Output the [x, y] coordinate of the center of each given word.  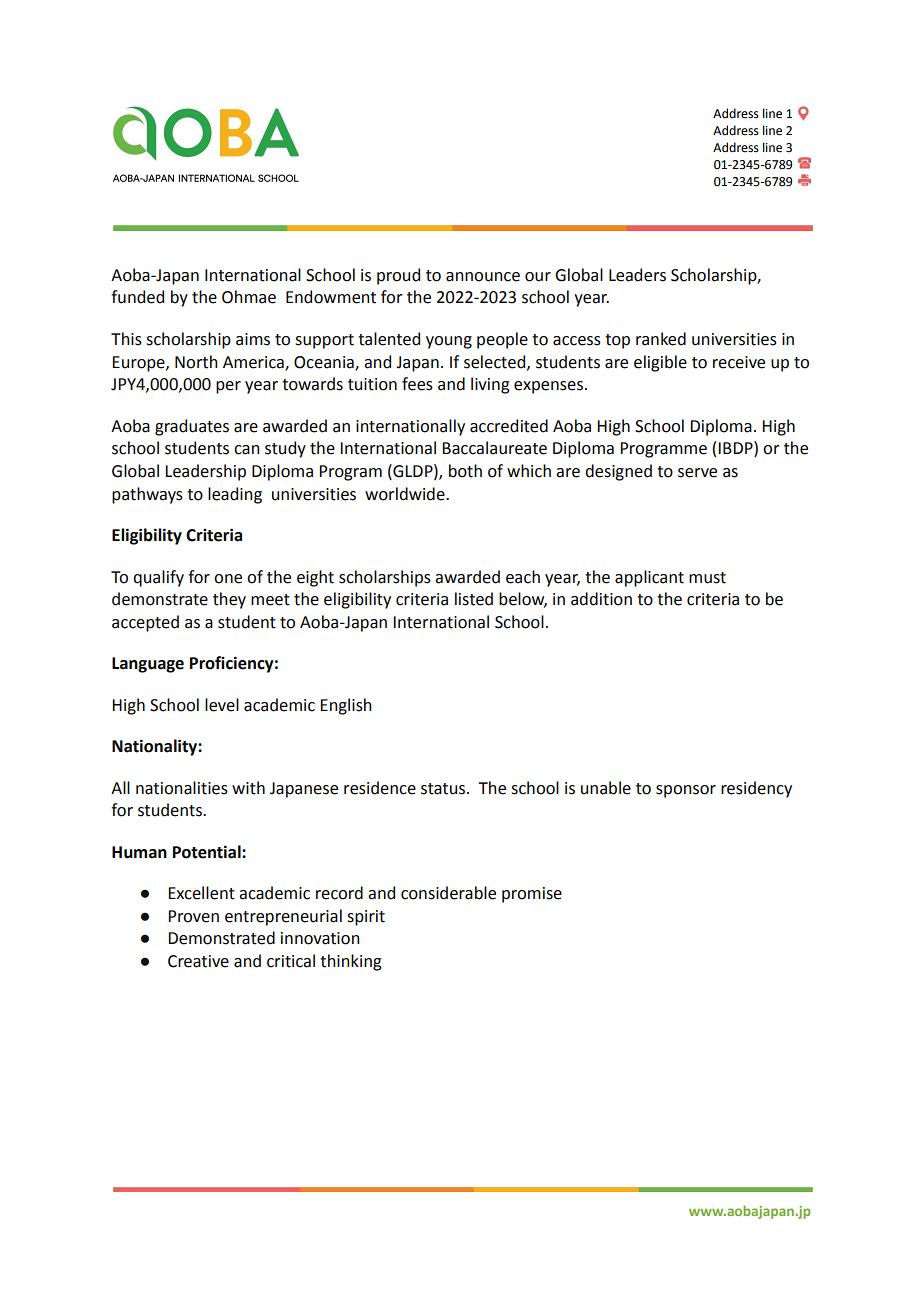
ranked [661, 339]
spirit [366, 918]
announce [483, 277]
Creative [198, 961]
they [229, 600]
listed [474, 599]
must [707, 578]
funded [137, 297]
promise [532, 895]
